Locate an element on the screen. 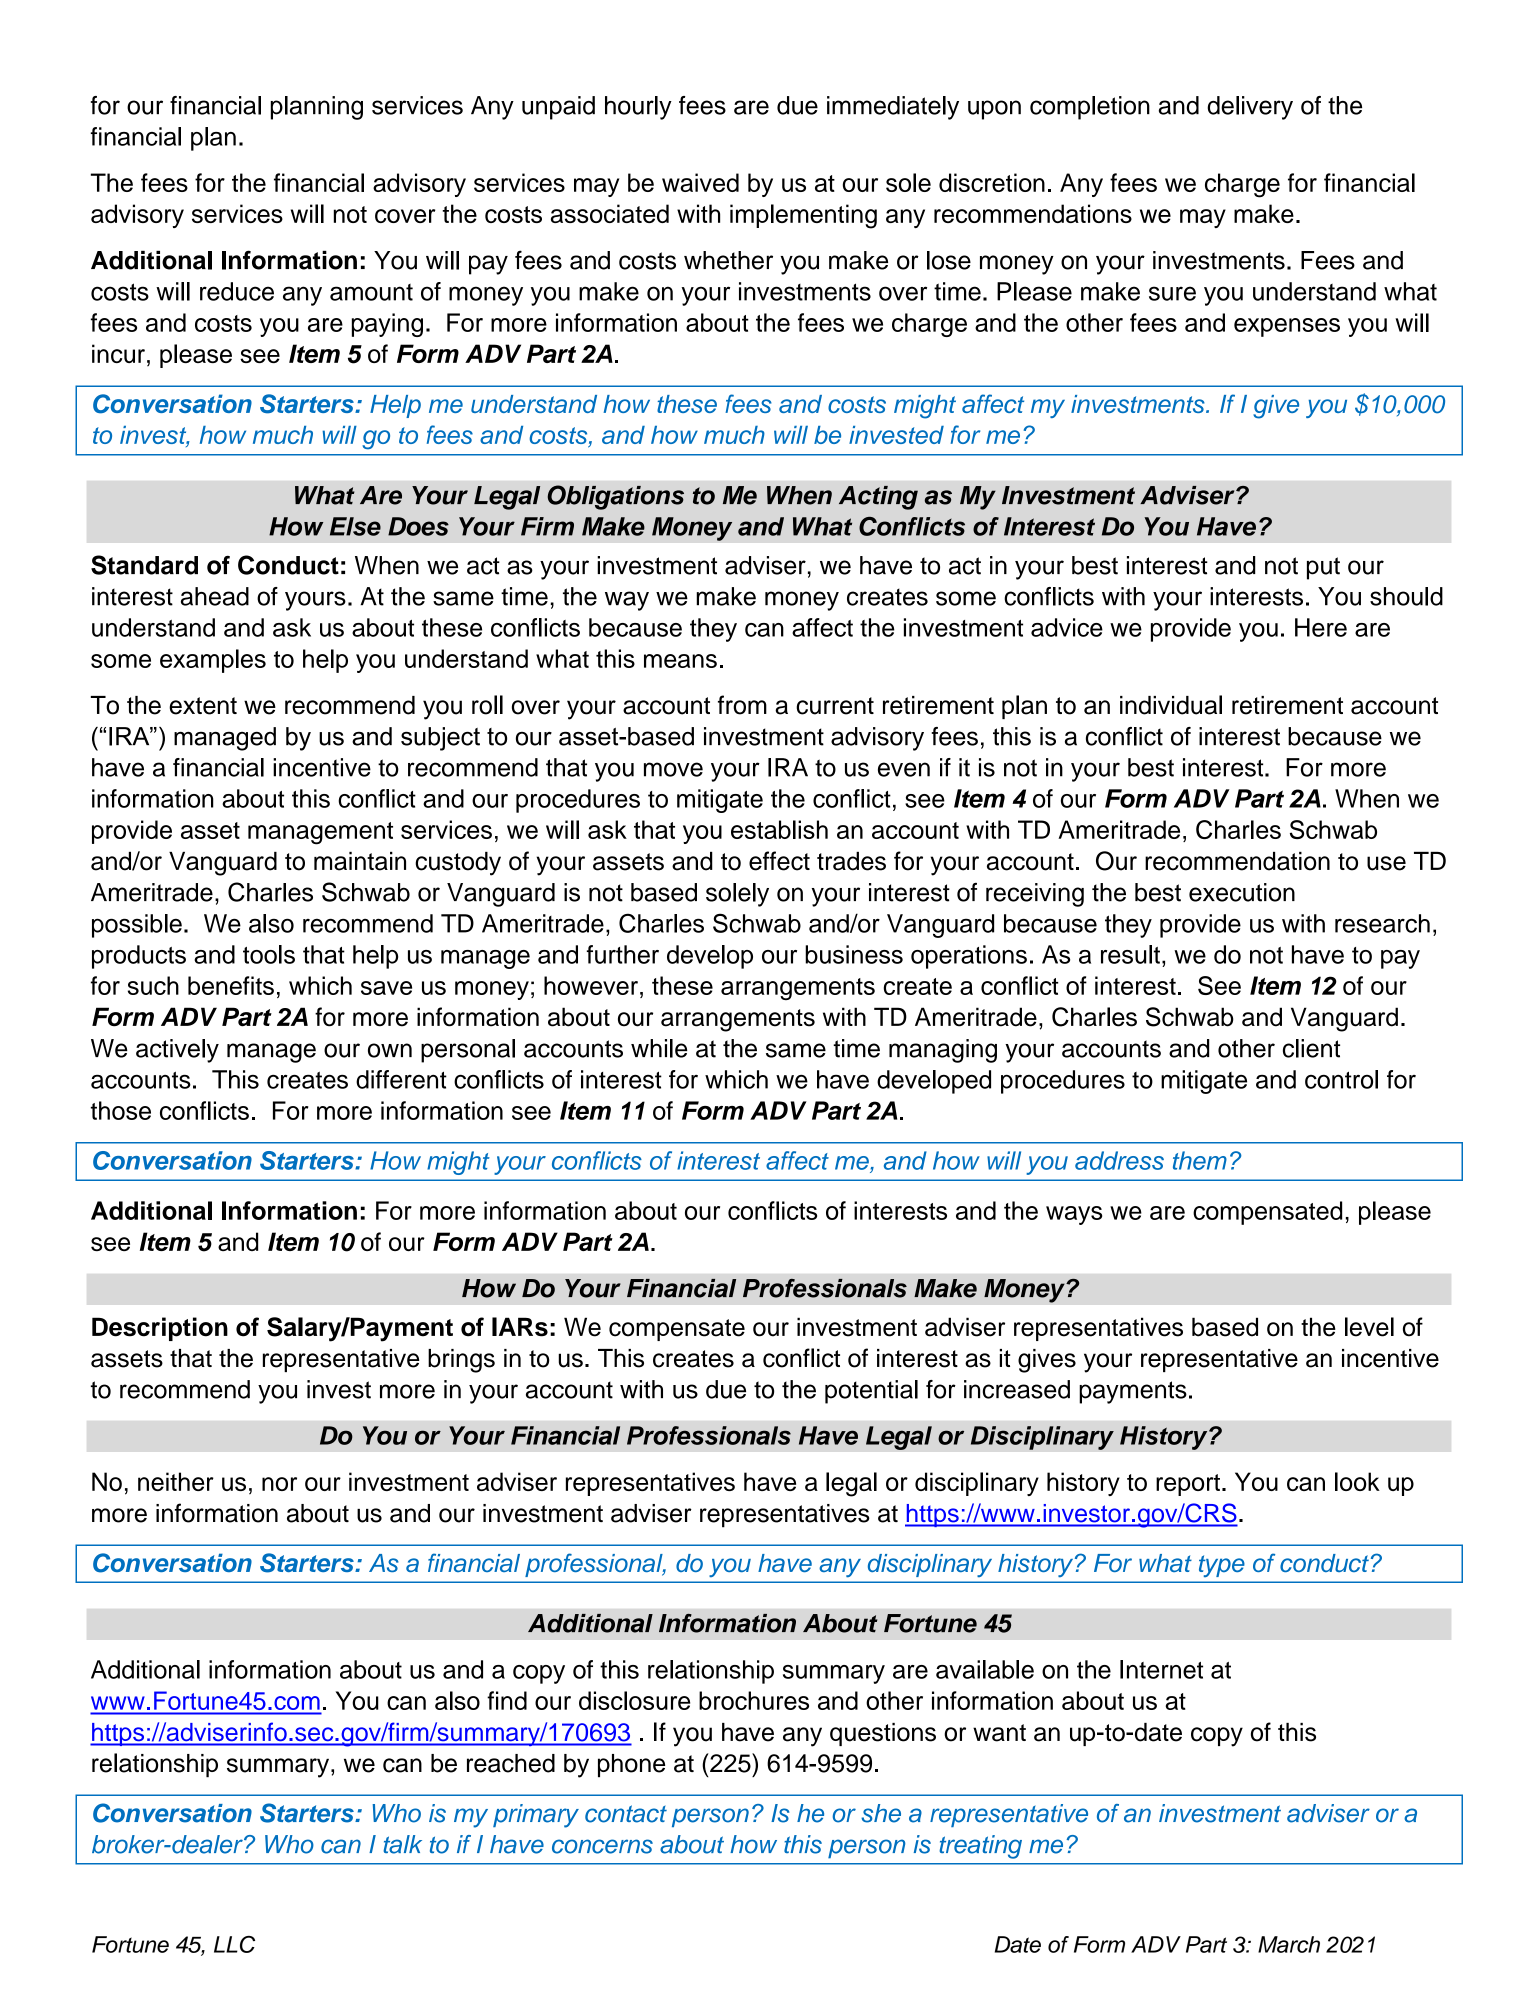  waived is located at coordinates (700, 182).
